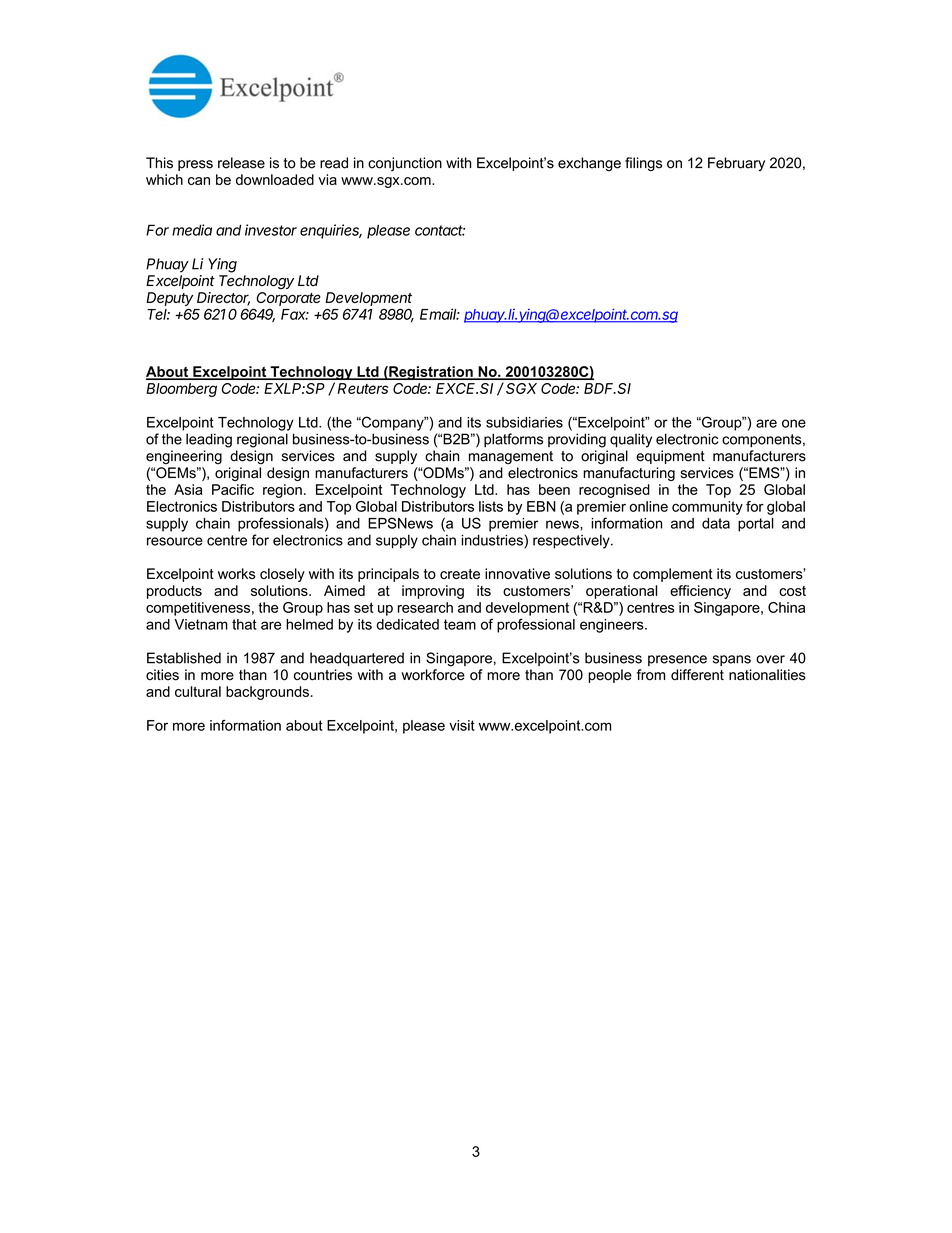  Describe the element at coordinates (707, 508) in the page. I see `community` at that location.
